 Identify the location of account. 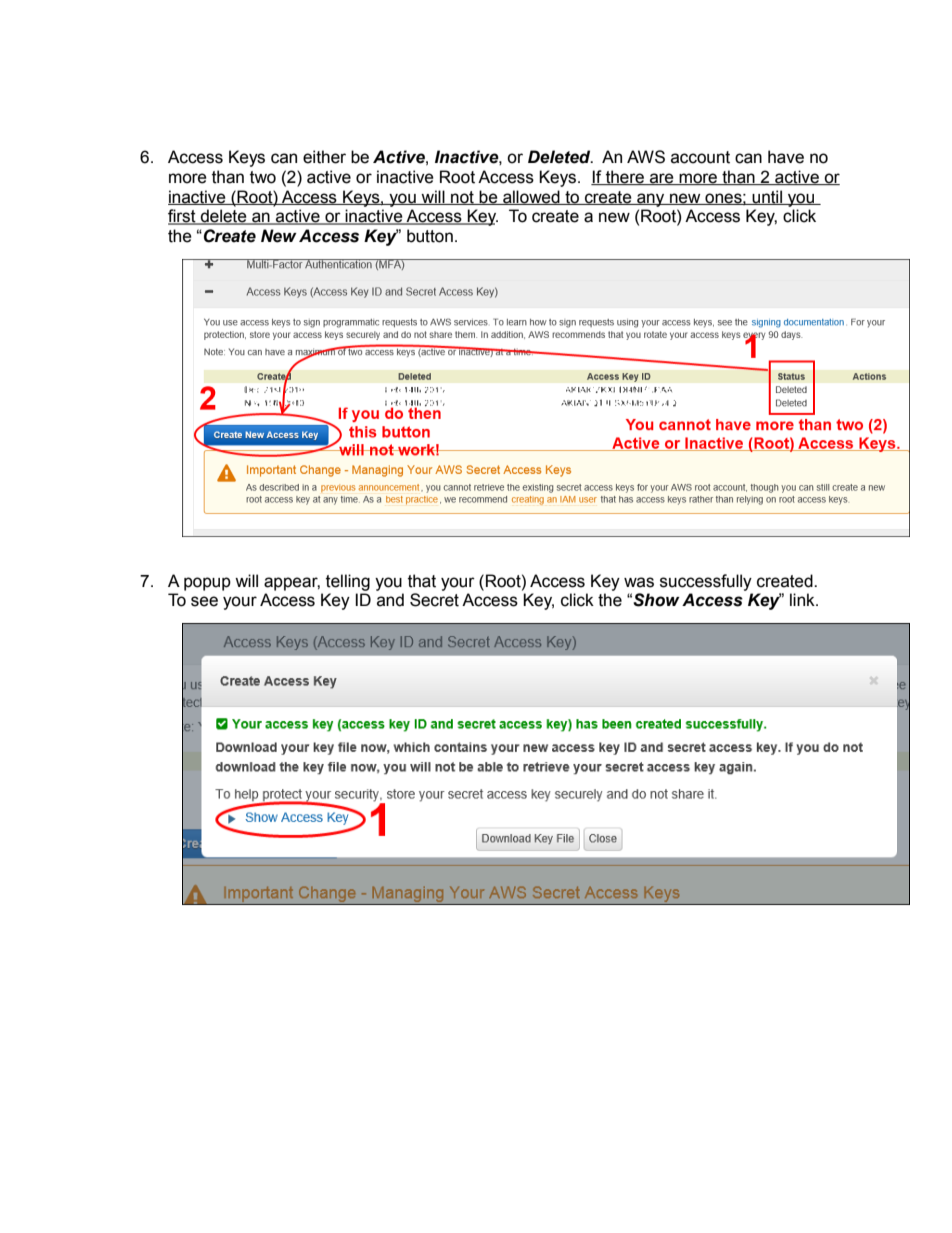
(700, 157).
